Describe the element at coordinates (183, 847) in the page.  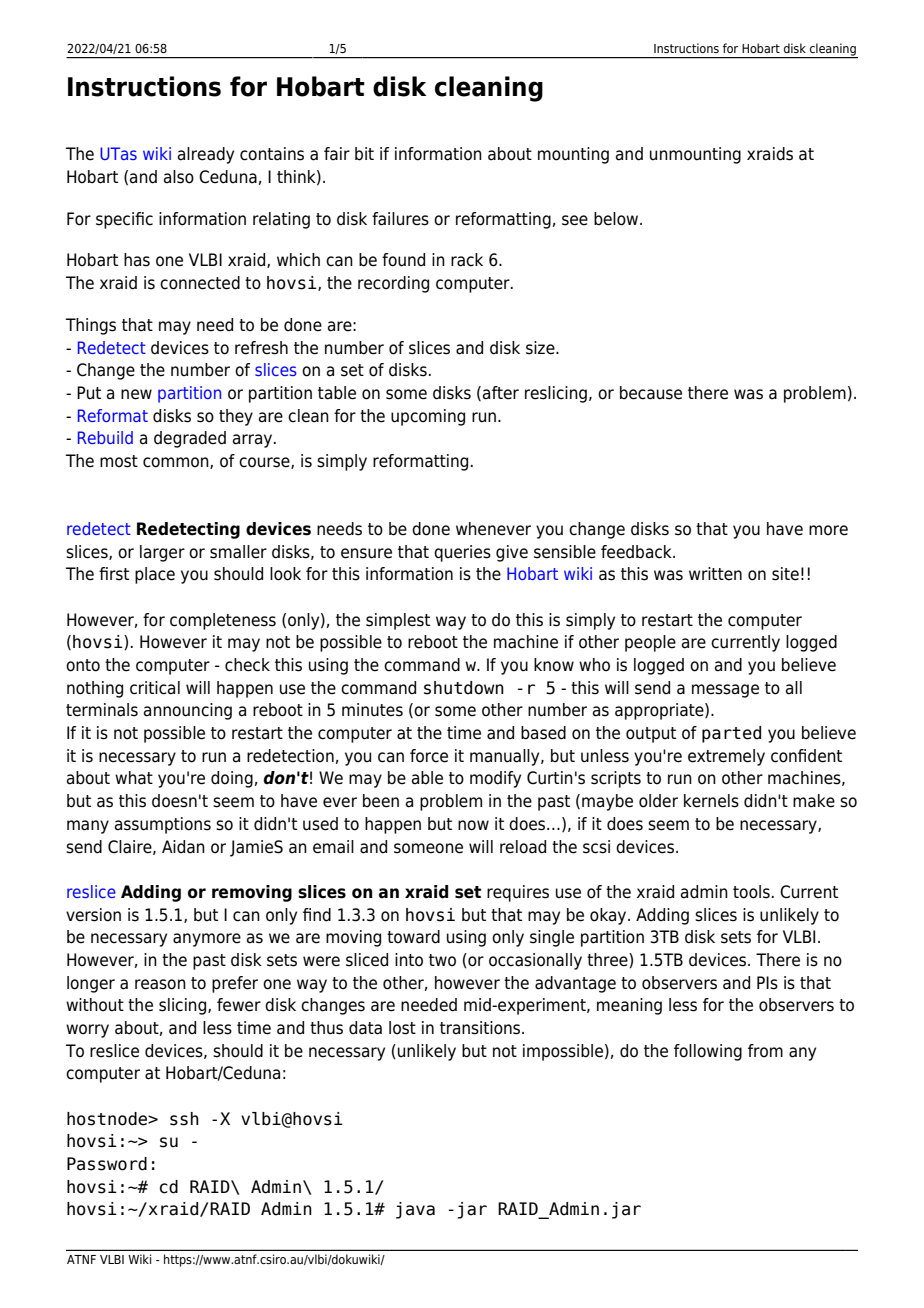
I see `Aidan` at that location.
